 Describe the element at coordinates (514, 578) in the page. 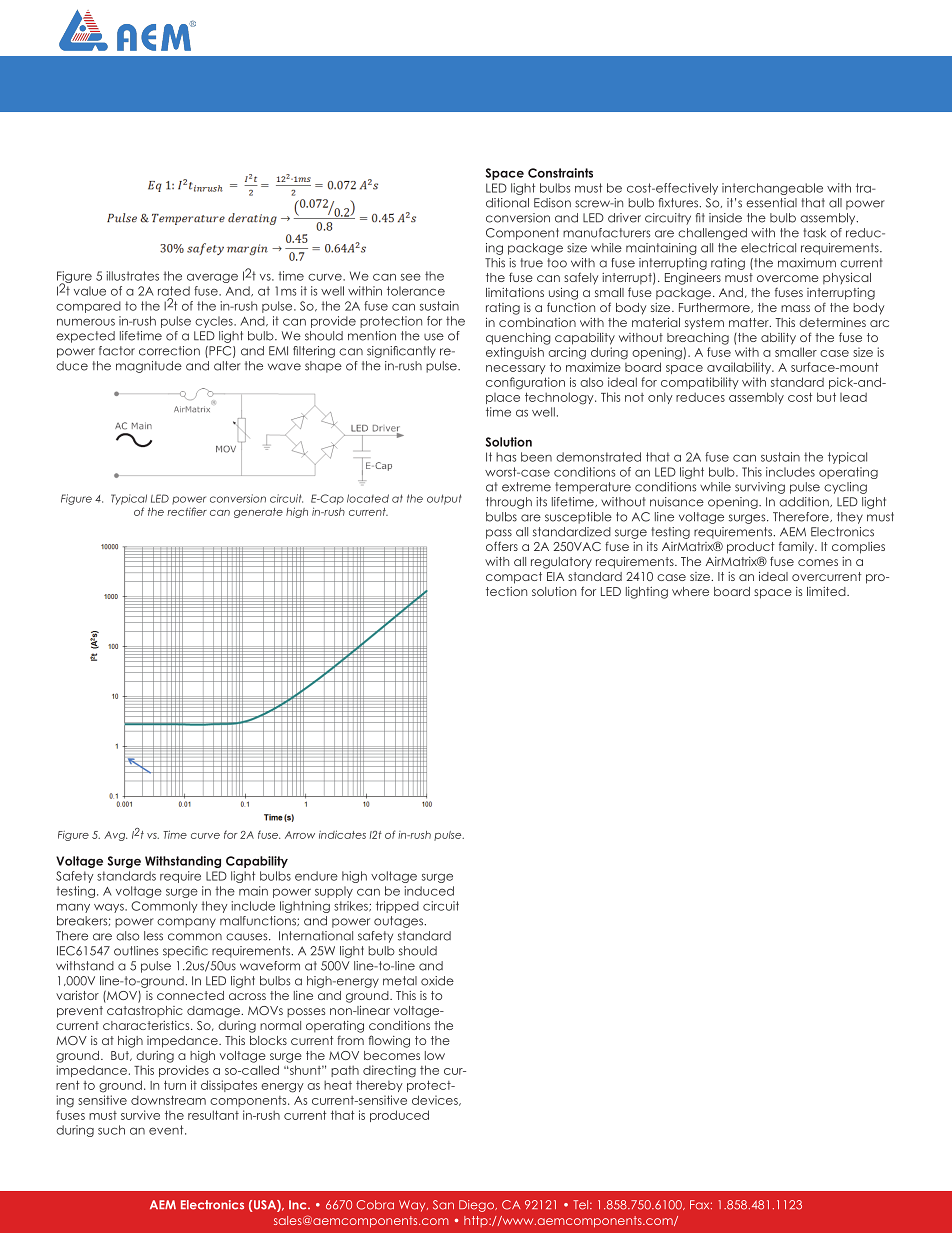

I see `compact` at that location.
